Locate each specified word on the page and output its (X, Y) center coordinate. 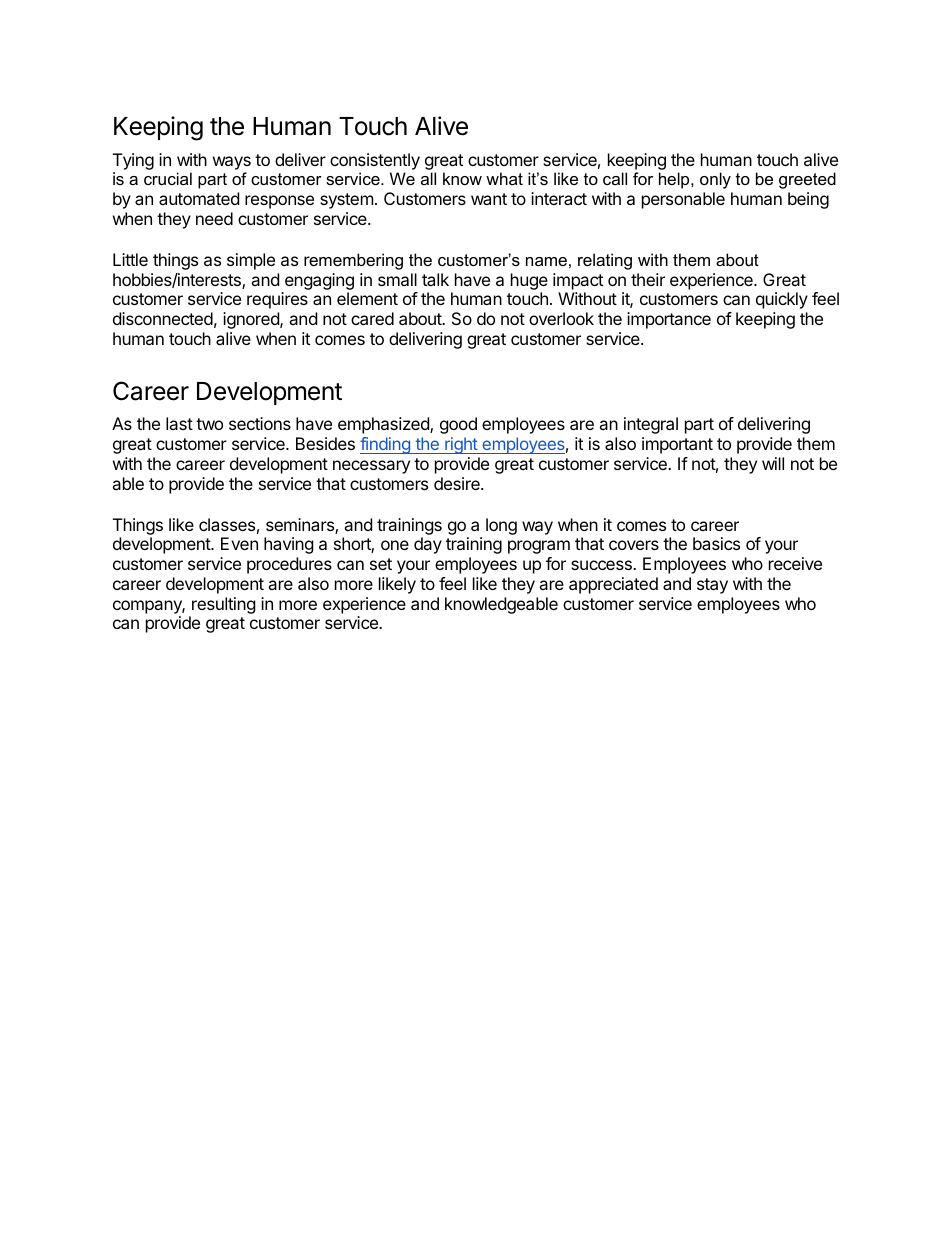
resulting (224, 605)
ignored (252, 320)
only (715, 180)
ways (232, 163)
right (461, 445)
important (677, 445)
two (209, 424)
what (504, 178)
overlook (561, 318)
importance (669, 320)
